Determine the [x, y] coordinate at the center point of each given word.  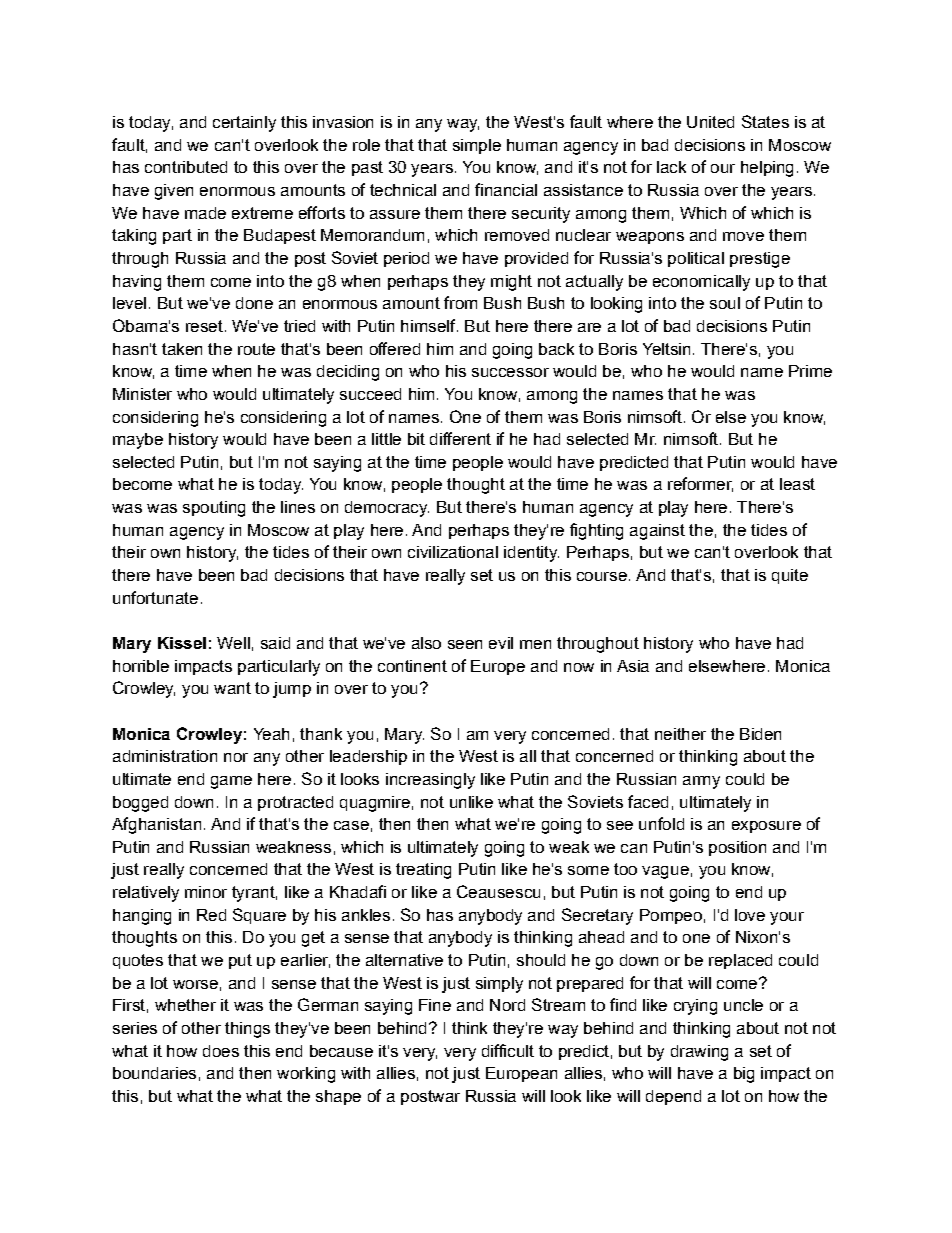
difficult [508, 1050]
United [710, 122]
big [744, 1075]
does [221, 1051]
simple [477, 146]
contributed [186, 167]
